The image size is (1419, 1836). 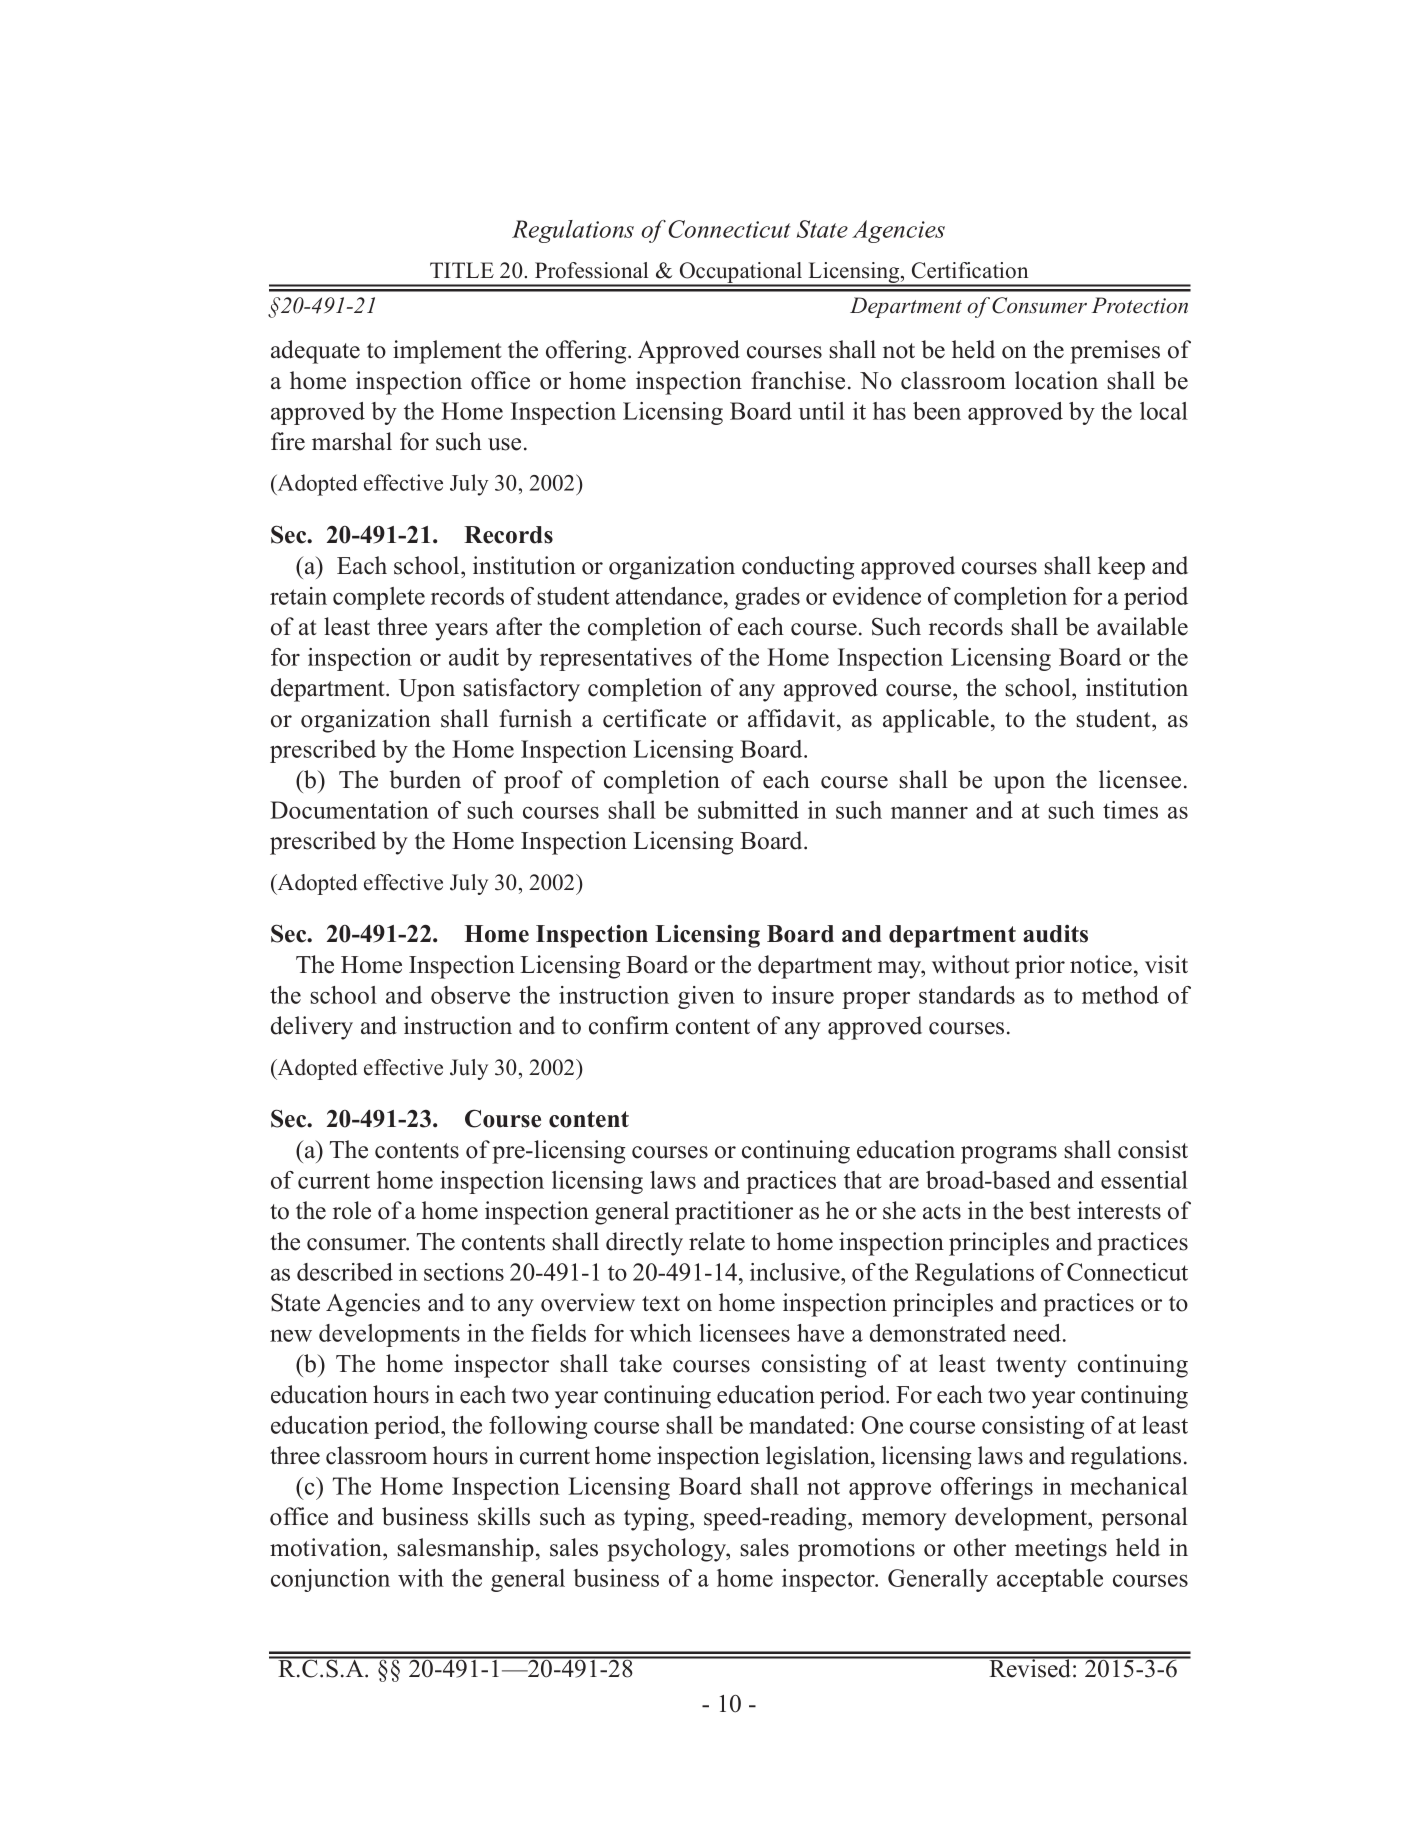 What do you see at coordinates (706, 997) in the page?
I see `given` at bounding box center [706, 997].
